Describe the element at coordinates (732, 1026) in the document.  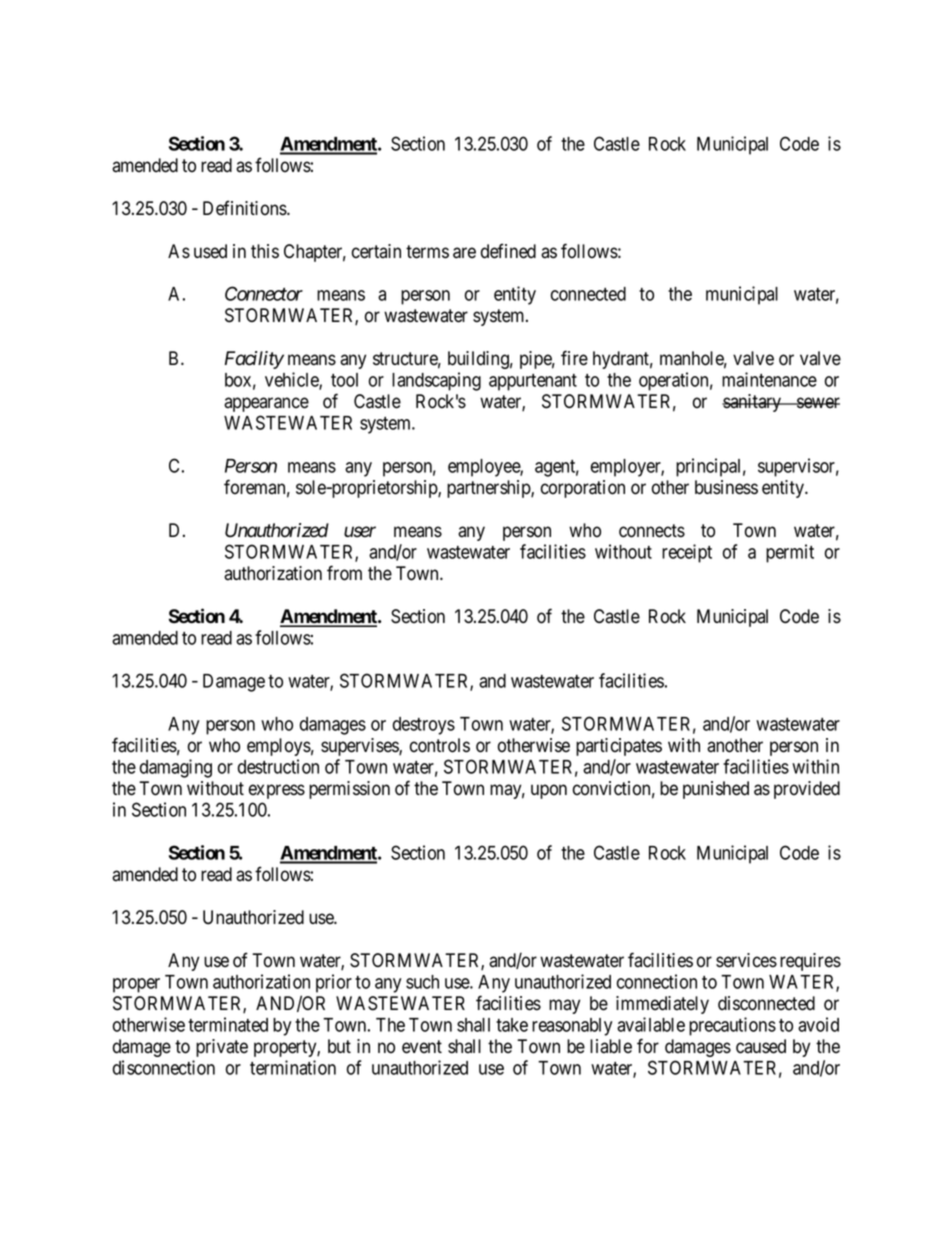
I see `precautions` at that location.
